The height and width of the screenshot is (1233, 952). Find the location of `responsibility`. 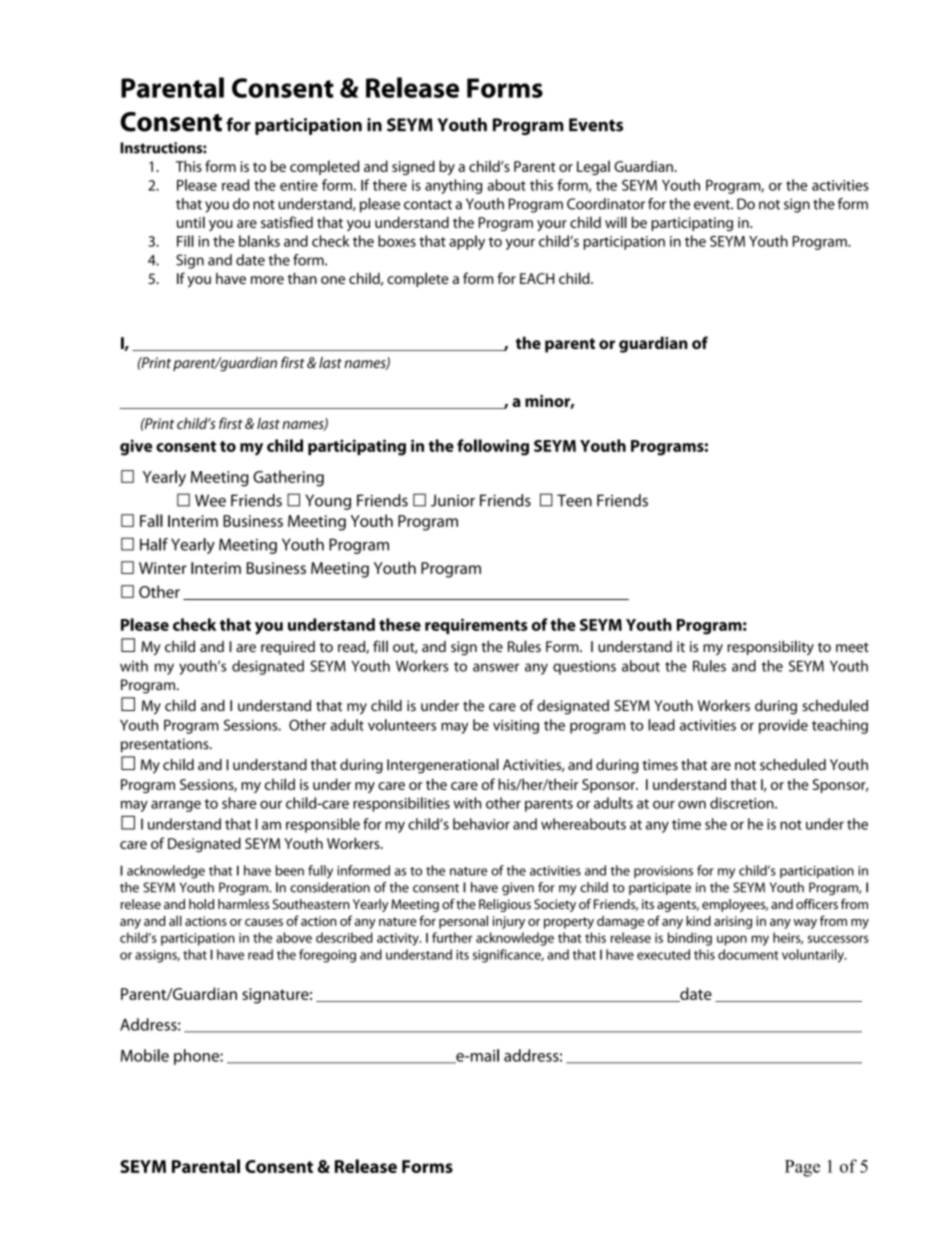

responsibility is located at coordinates (770, 648).
